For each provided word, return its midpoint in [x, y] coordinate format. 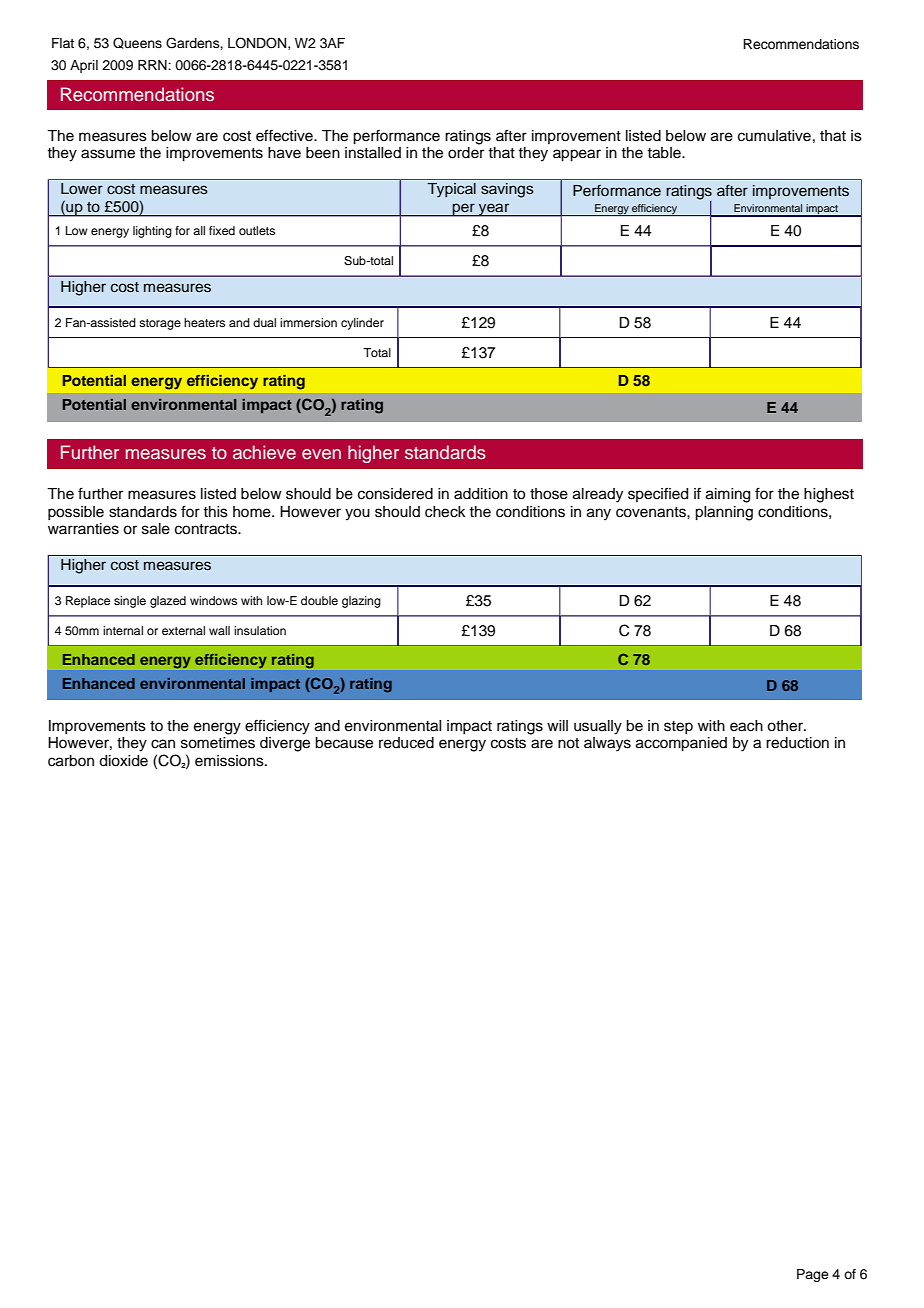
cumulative [774, 136]
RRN [153, 65]
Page [813, 1275]
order [466, 153]
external [183, 630]
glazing [361, 602]
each [746, 726]
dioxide [123, 761]
